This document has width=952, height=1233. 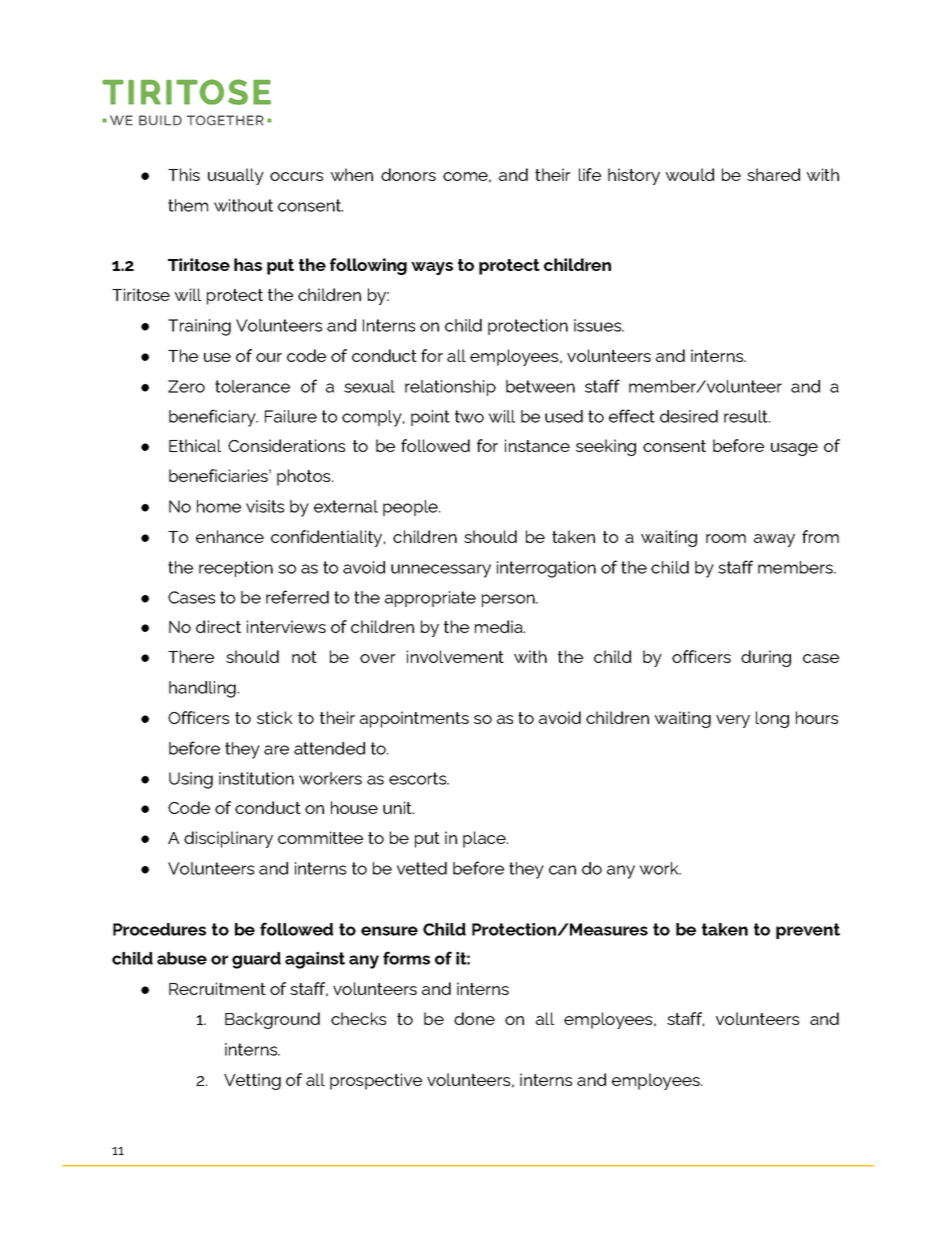 I want to click on direct, so click(x=218, y=626).
